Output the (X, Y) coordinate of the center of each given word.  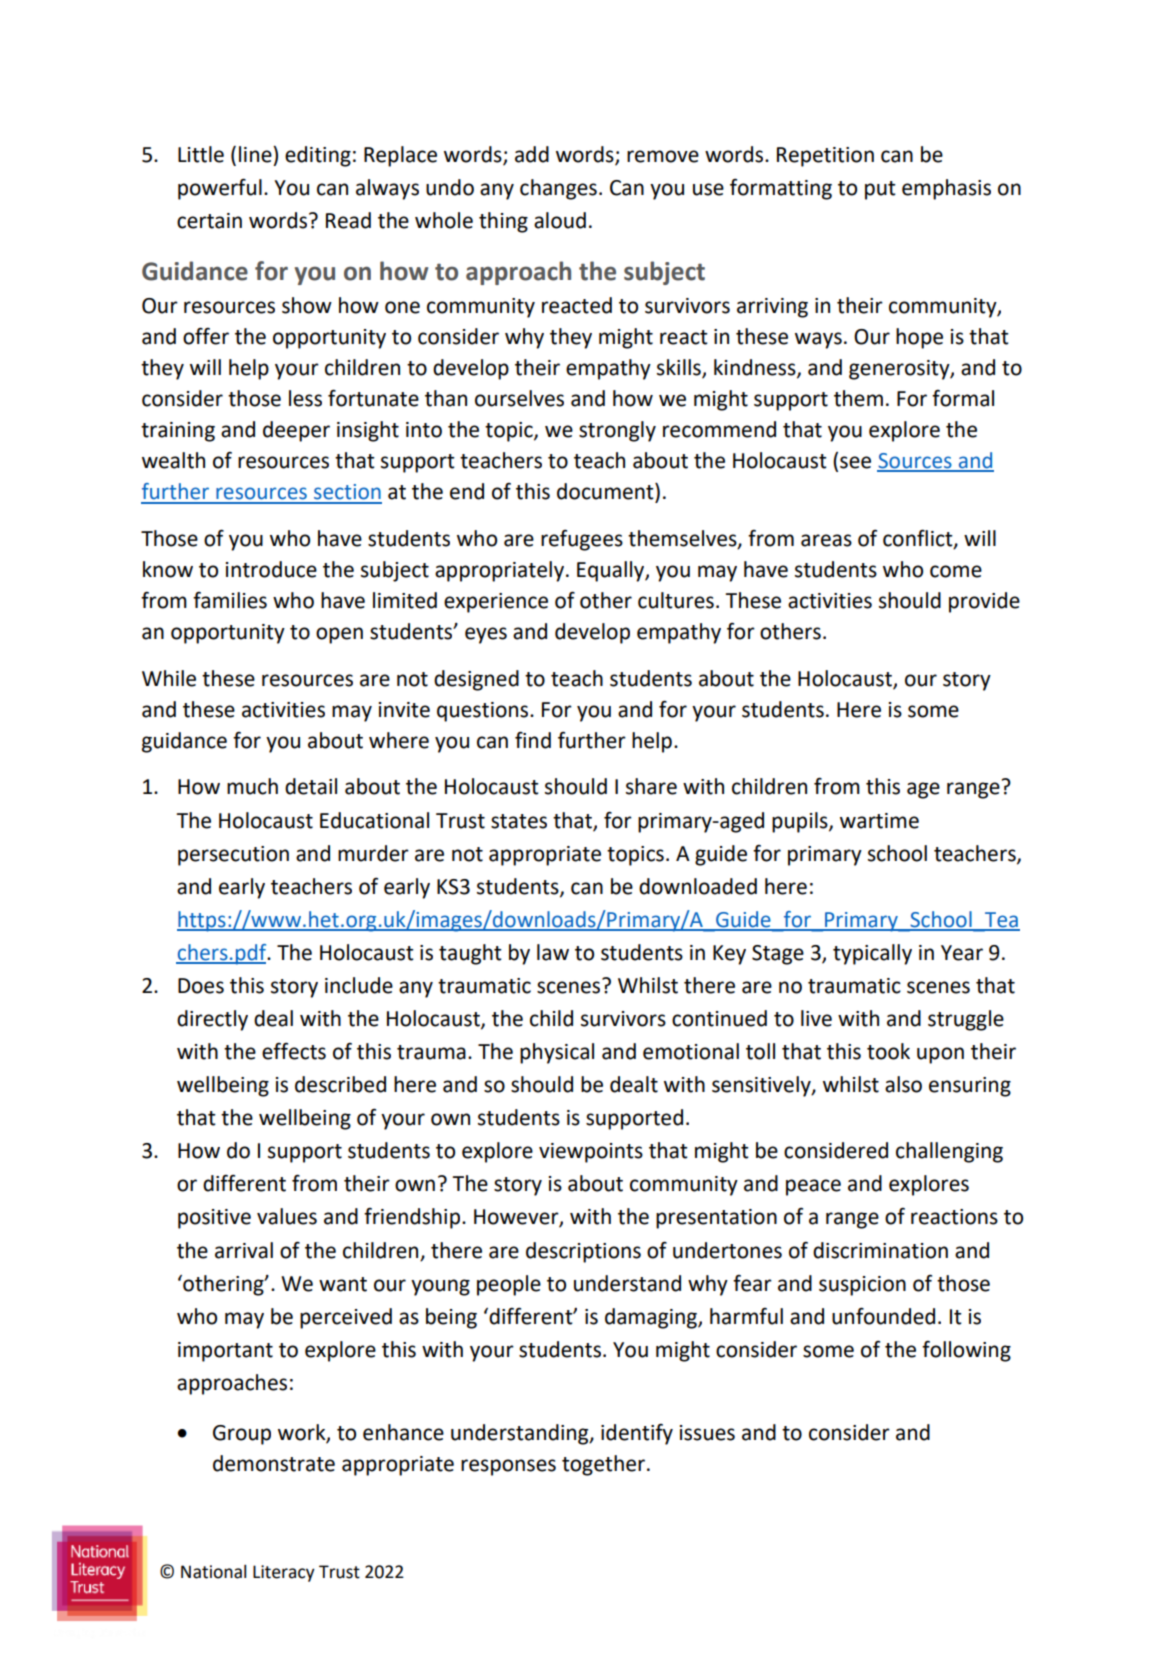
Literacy (284, 1573)
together (603, 1465)
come (956, 571)
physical (557, 1053)
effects (294, 1051)
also (903, 1084)
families (230, 600)
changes (558, 189)
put (880, 190)
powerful (220, 189)
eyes (486, 635)
